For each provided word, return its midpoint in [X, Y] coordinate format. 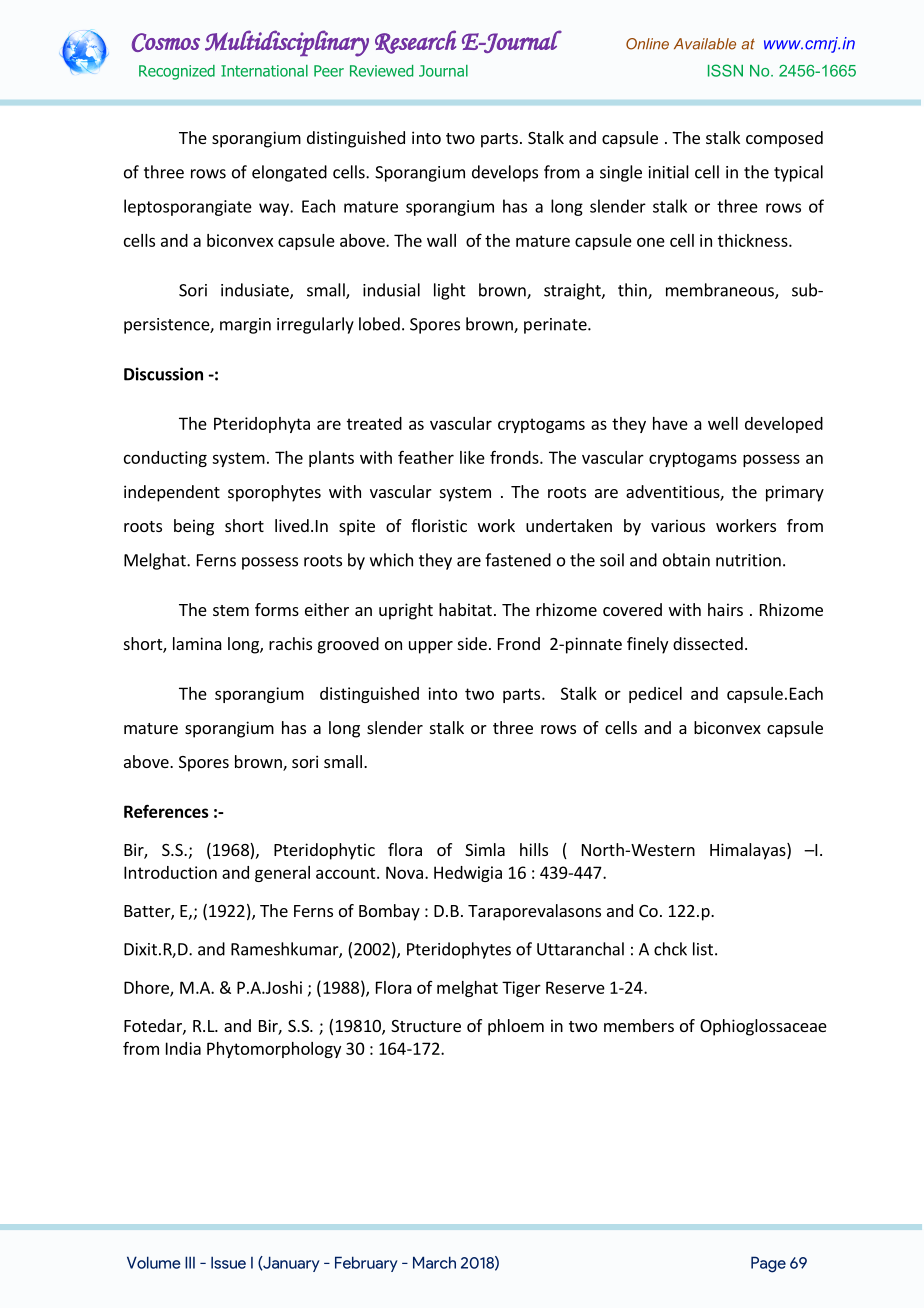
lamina [197, 643]
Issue [228, 1262]
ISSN [725, 70]
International [264, 71]
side [472, 643]
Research [415, 42]
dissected [708, 643]
